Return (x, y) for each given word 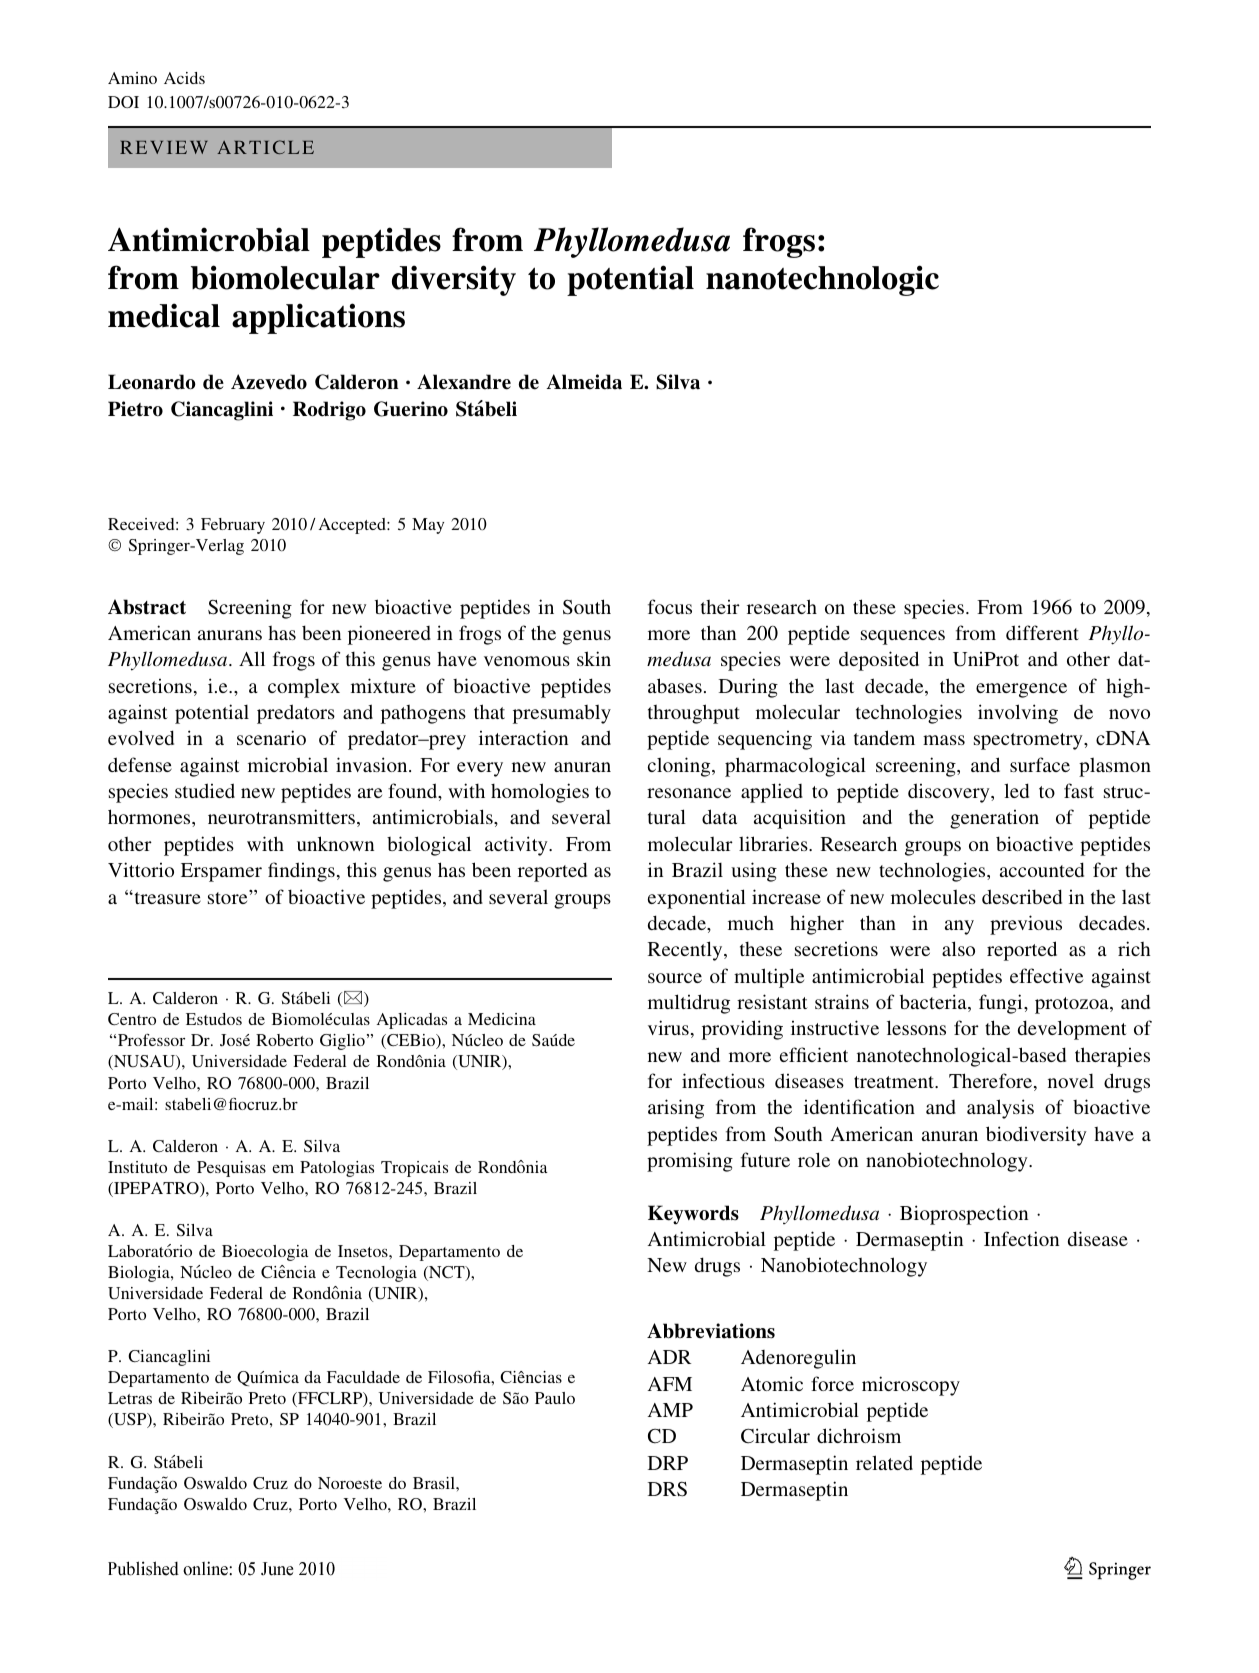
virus (668, 1027)
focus (670, 606)
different (1042, 632)
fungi (1002, 1004)
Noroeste (350, 1483)
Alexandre (464, 382)
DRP (668, 1463)
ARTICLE (265, 147)
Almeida (584, 382)
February (233, 526)
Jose (235, 1040)
